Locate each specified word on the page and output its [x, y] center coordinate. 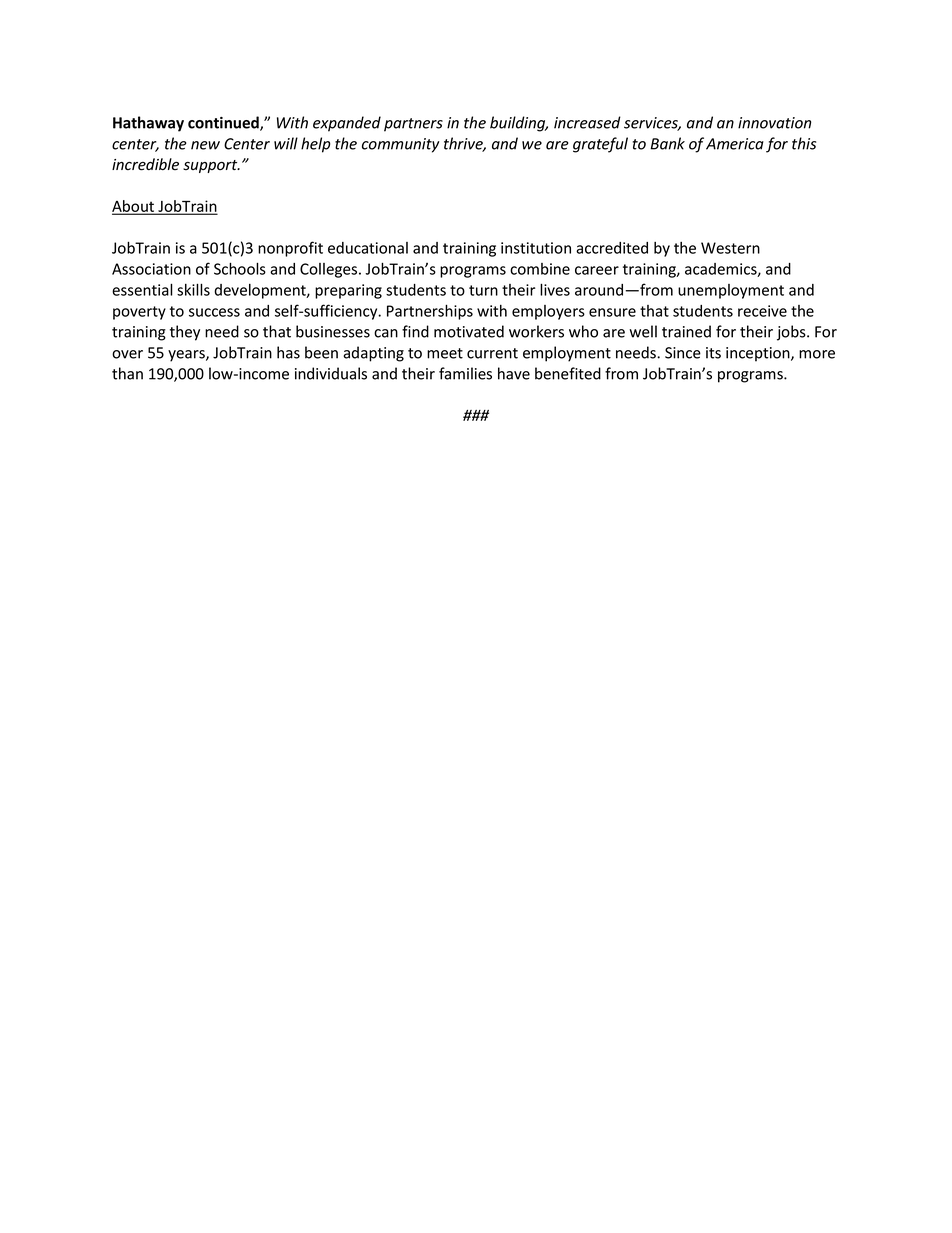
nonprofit [290, 249]
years [187, 356]
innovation [774, 123]
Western [730, 248]
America [735, 144]
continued [224, 123]
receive [762, 311]
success [214, 312]
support [211, 166]
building [519, 124]
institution [536, 248]
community [401, 145]
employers [548, 312]
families [465, 373]
